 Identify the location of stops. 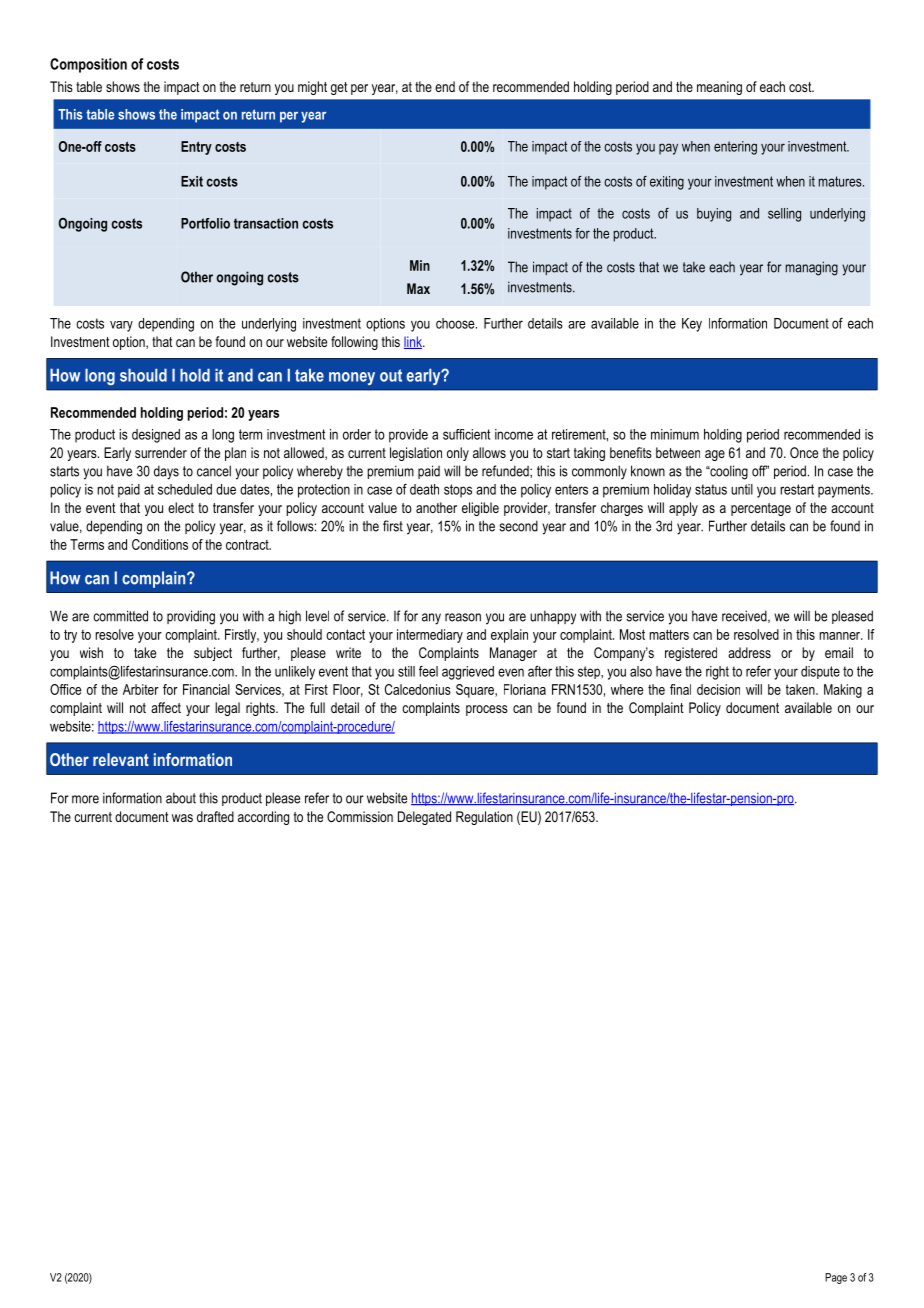
(458, 491).
